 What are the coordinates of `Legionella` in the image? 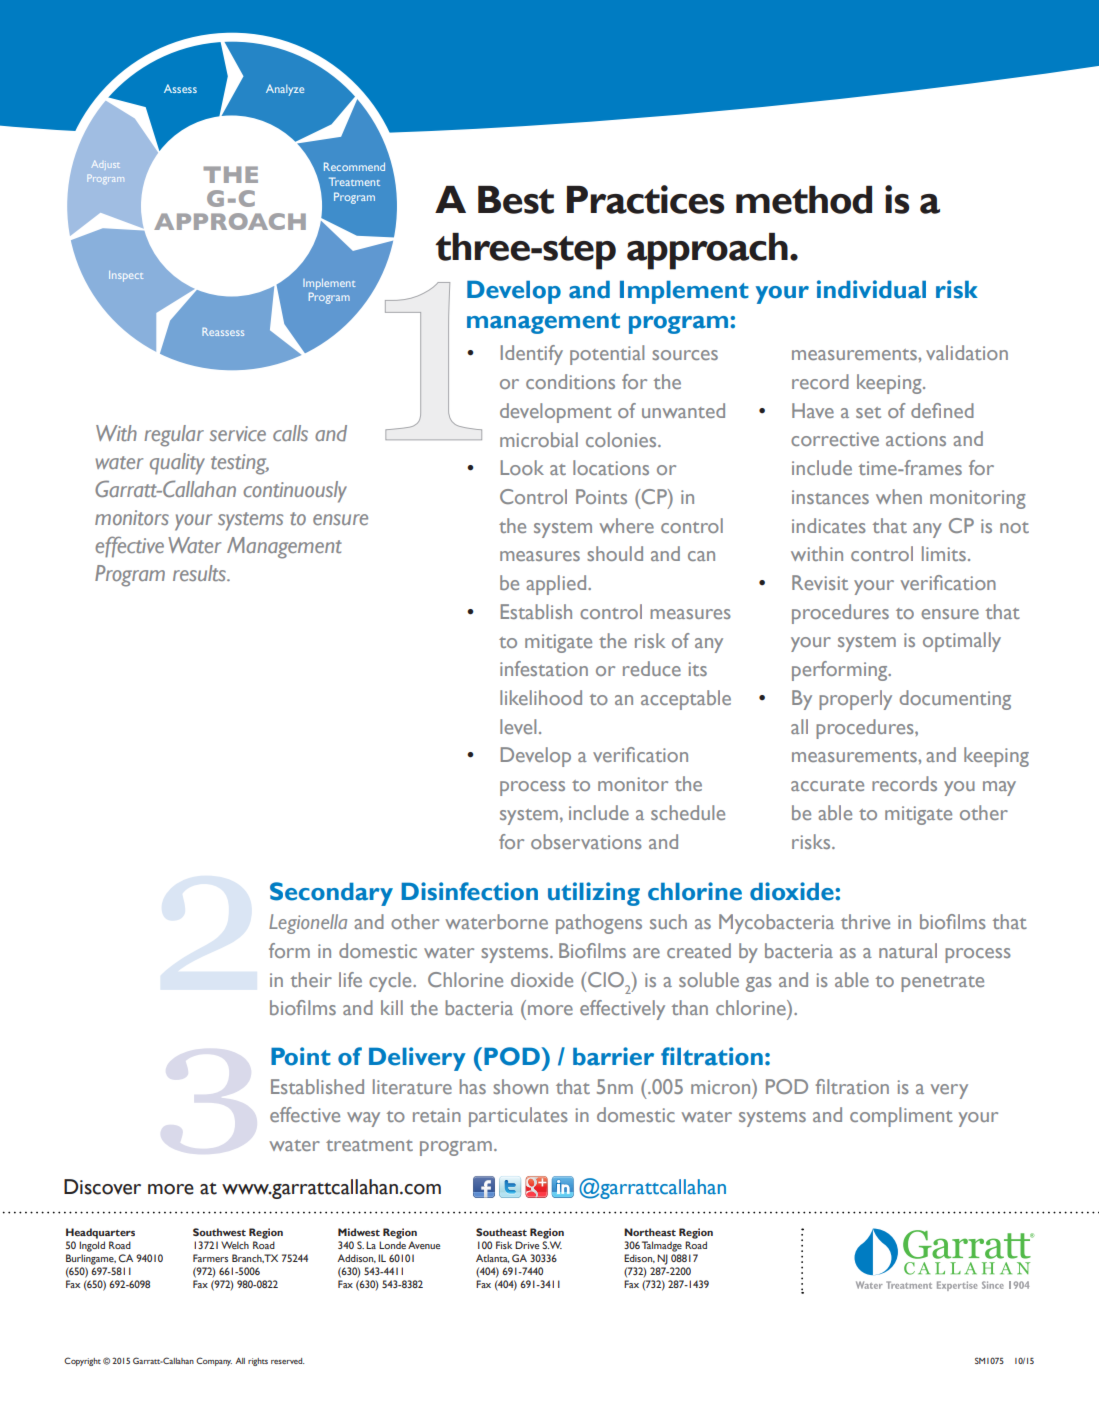 It's located at (308, 924).
